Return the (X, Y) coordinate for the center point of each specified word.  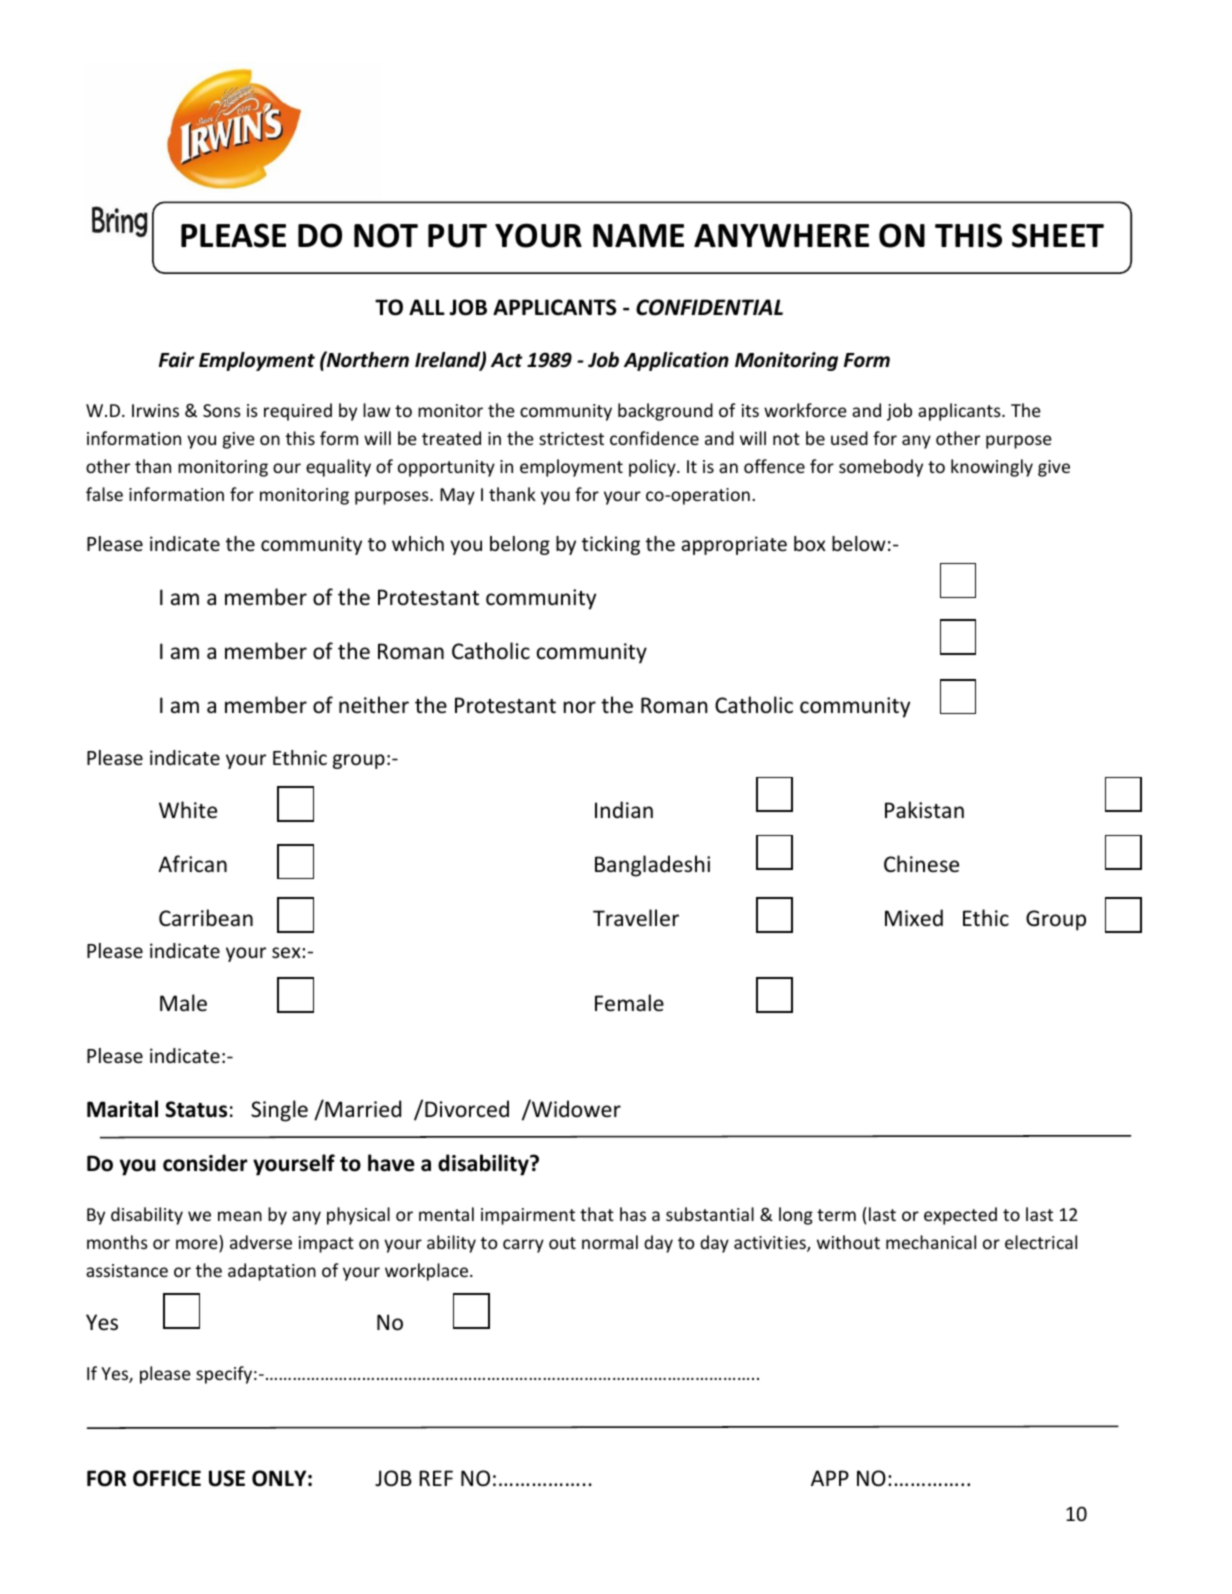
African (192, 864)
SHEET (1058, 235)
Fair (176, 360)
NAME (638, 235)
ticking (611, 545)
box (810, 543)
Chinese (921, 864)
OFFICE (167, 1478)
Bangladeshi (652, 866)
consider (205, 1163)
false (104, 494)
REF (436, 1478)
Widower (575, 1108)
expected (960, 1216)
